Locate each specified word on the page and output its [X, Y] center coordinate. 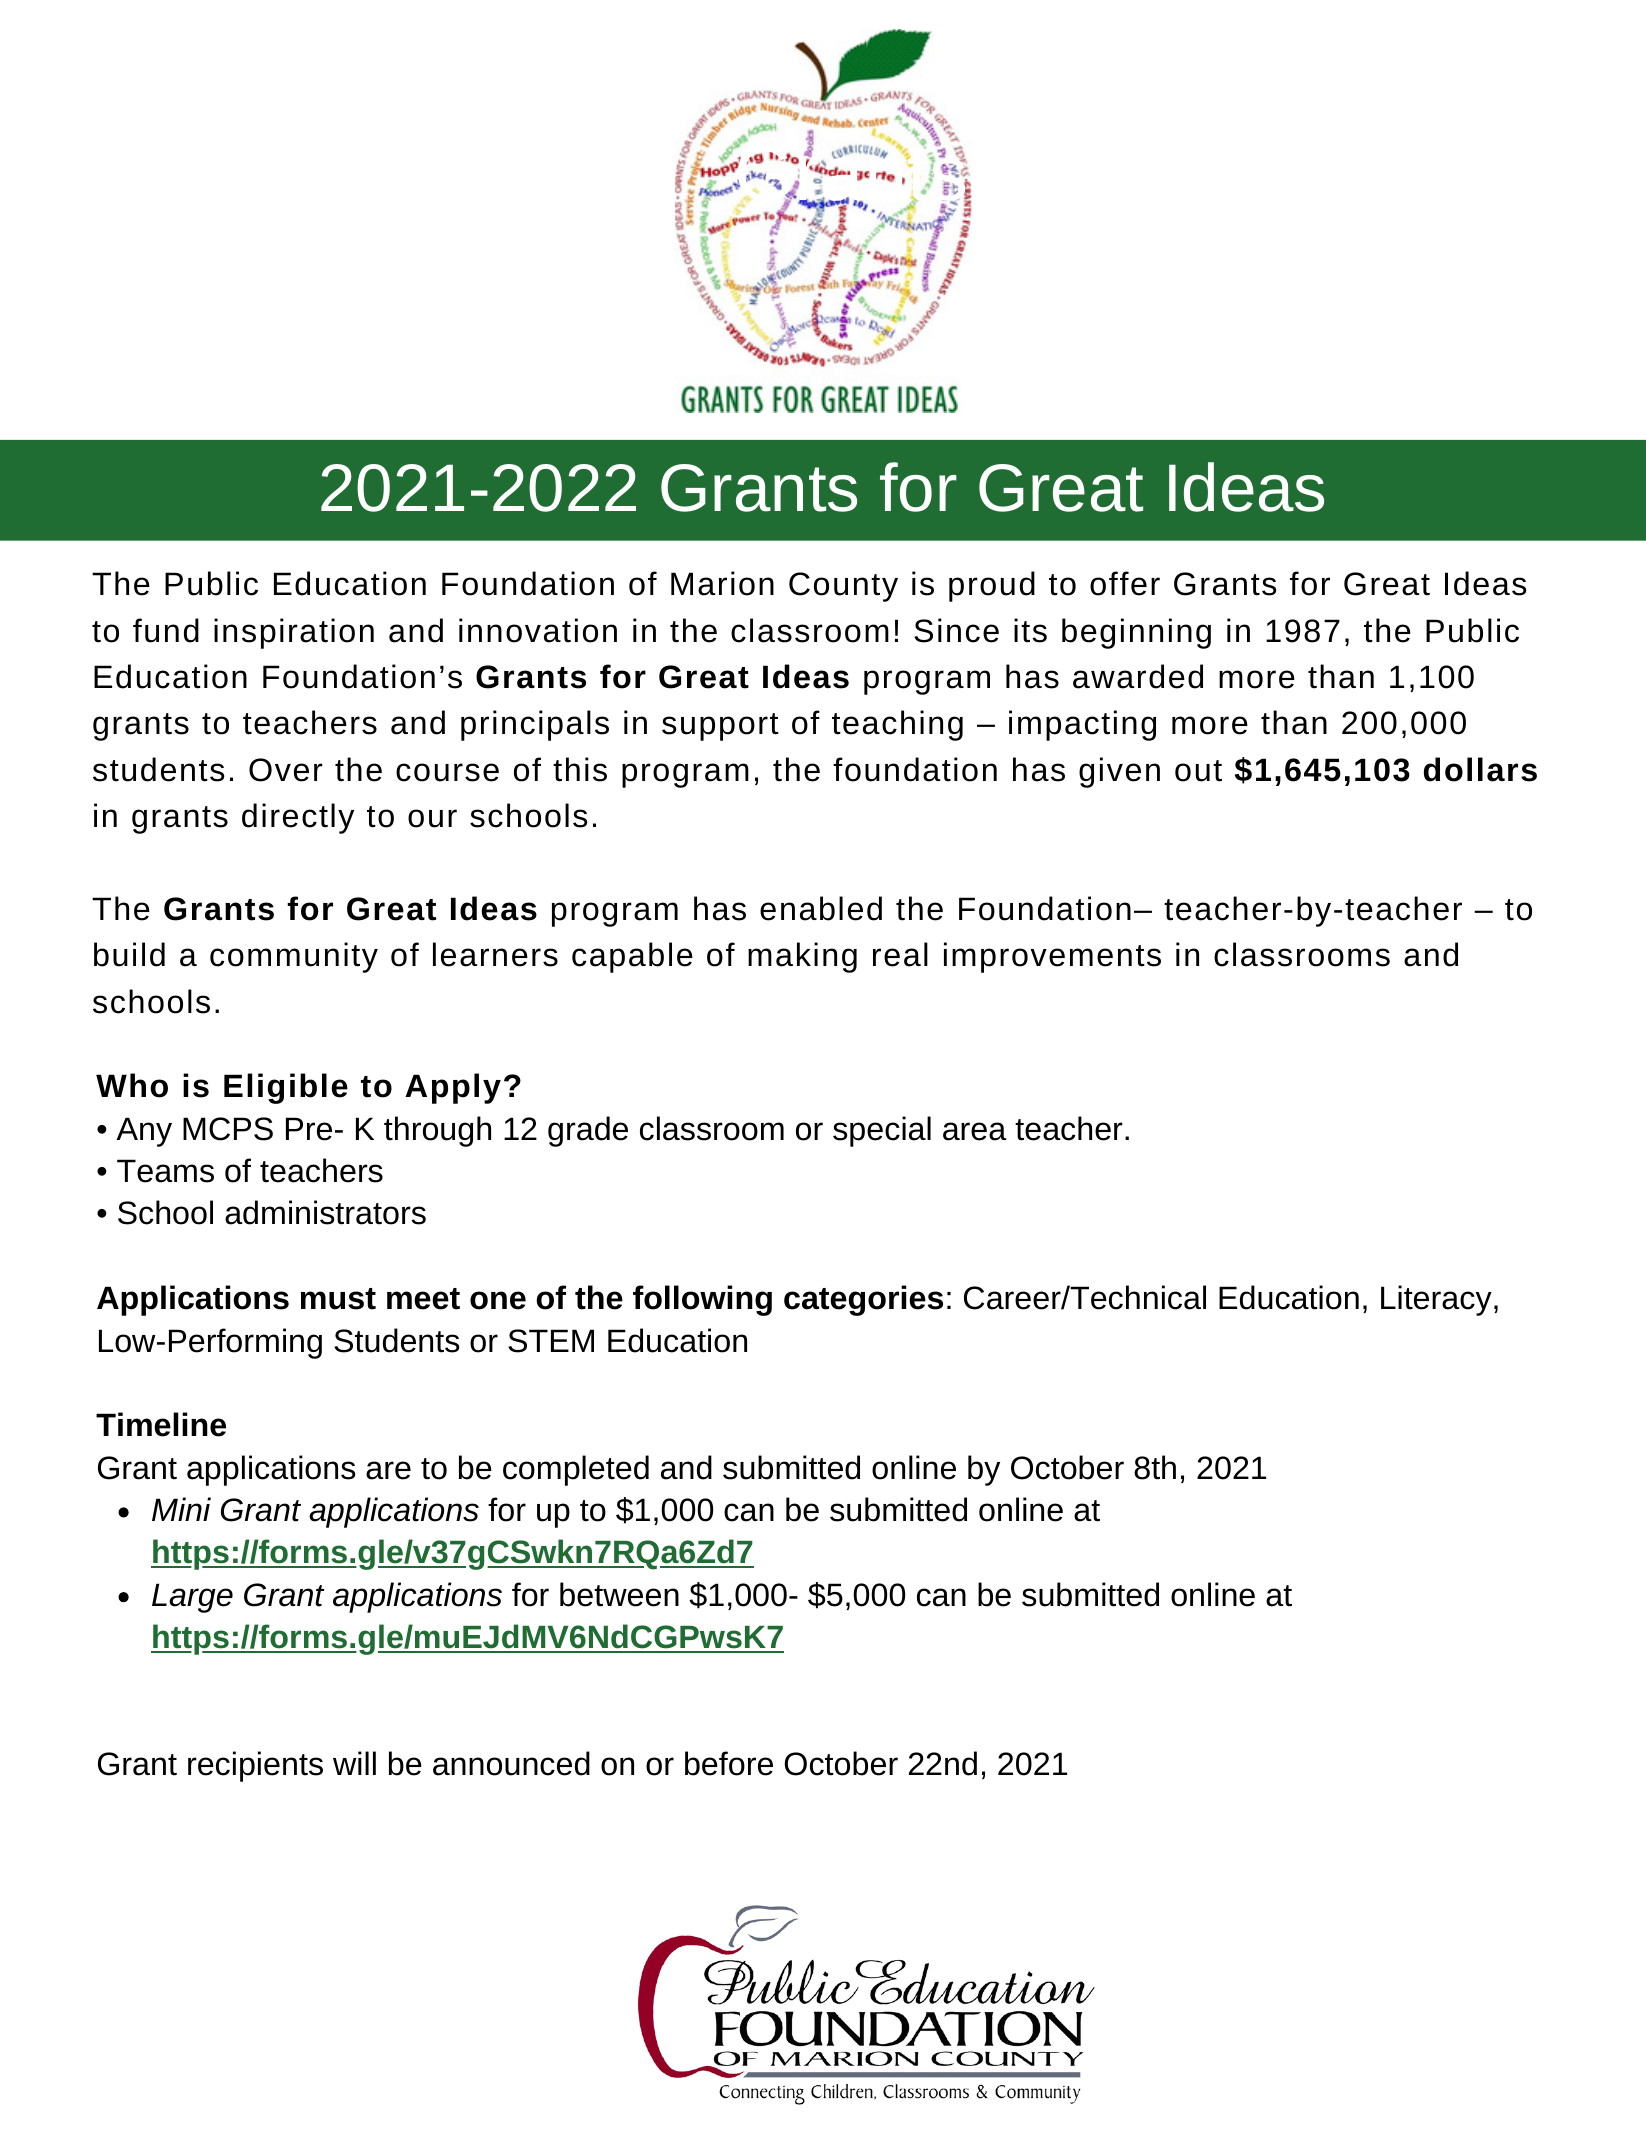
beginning [1136, 633]
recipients [255, 1766]
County [843, 587]
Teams [165, 1171]
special [882, 1131]
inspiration [294, 633]
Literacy [1436, 1300]
